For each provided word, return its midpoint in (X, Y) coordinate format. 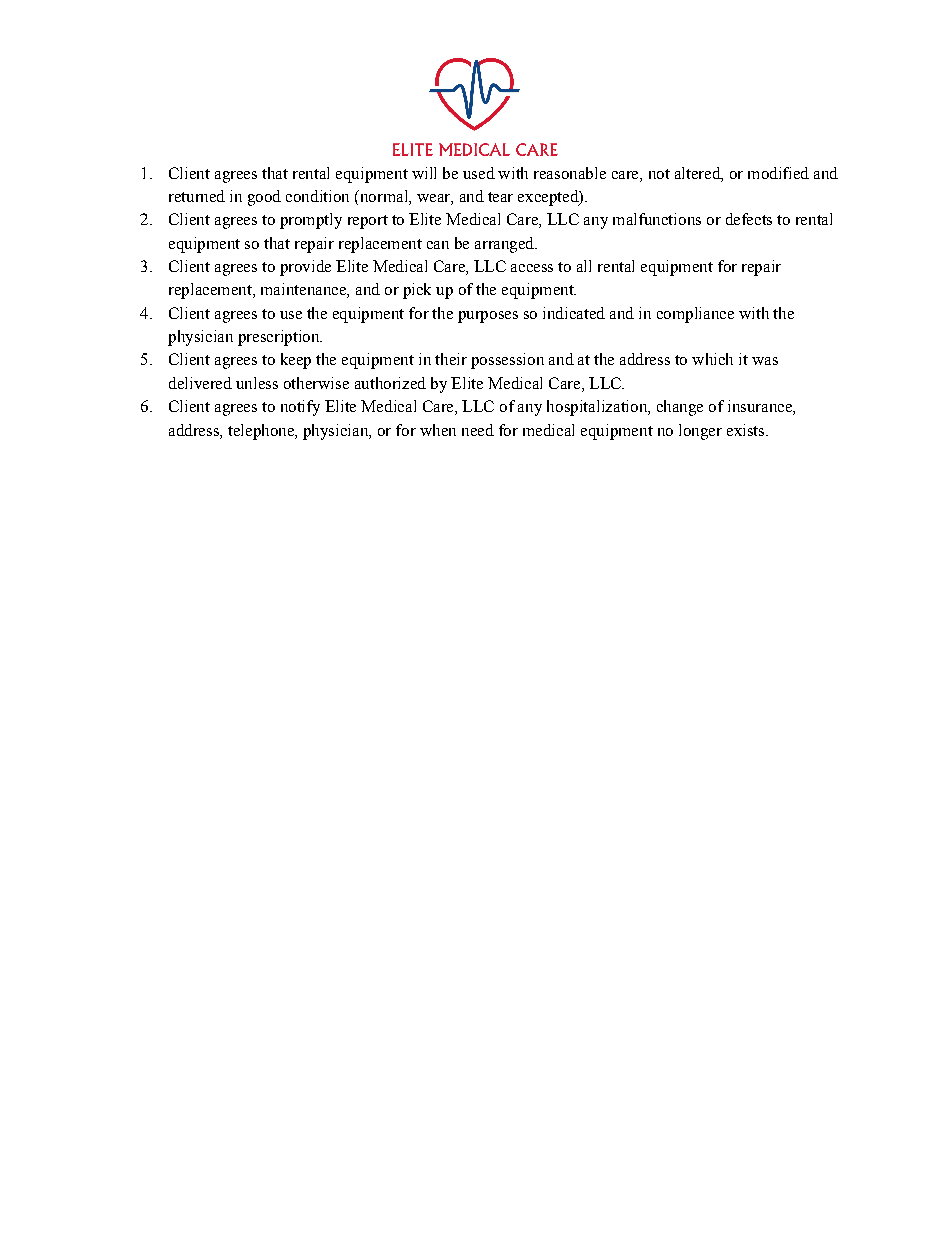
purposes (488, 317)
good (264, 198)
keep (296, 361)
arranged (506, 245)
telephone (262, 432)
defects (749, 219)
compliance (695, 315)
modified (778, 173)
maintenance (304, 290)
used (479, 173)
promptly (311, 221)
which (712, 359)
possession (507, 361)
